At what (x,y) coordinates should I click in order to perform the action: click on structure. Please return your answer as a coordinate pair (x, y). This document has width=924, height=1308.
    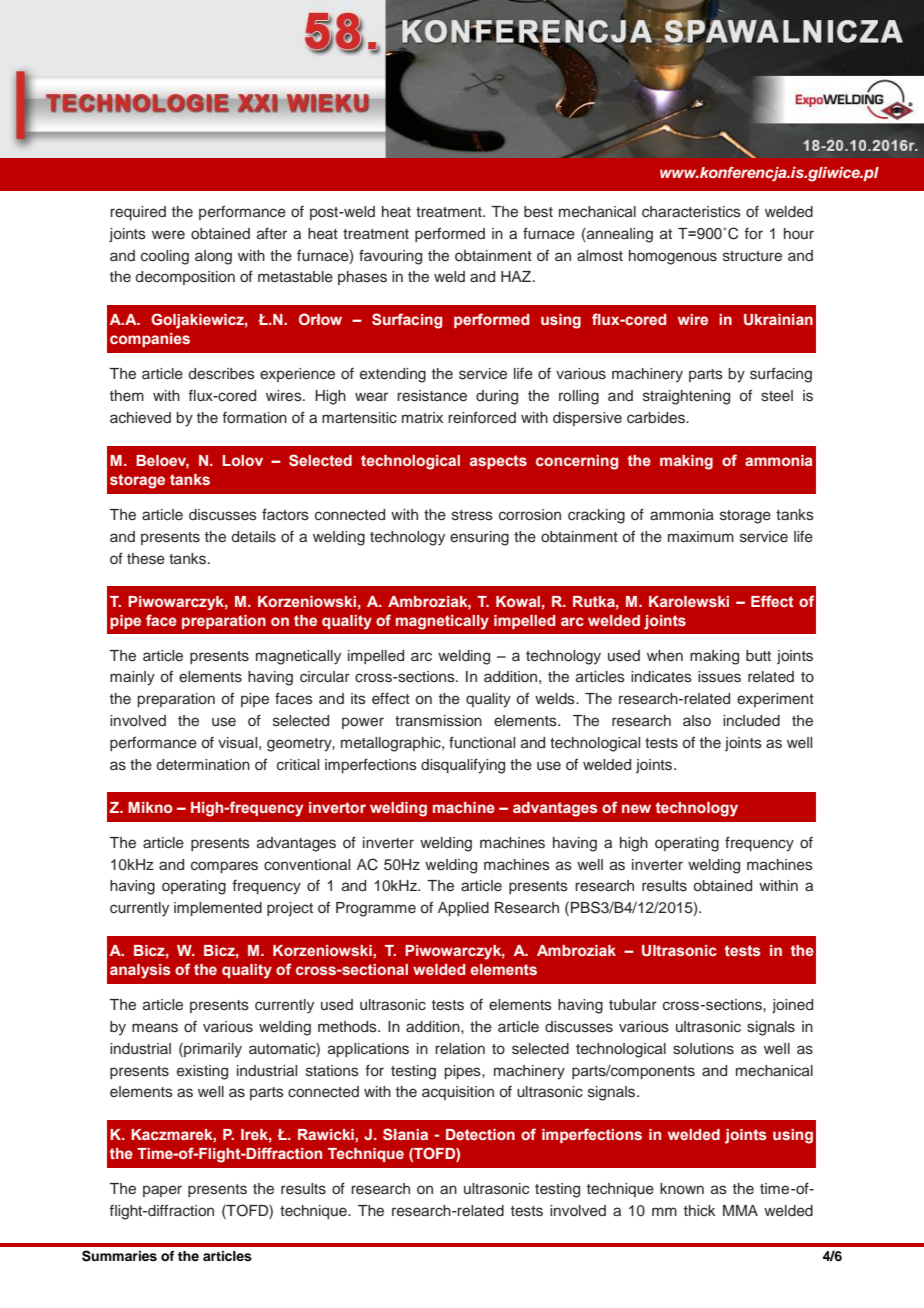
    Looking at the image, I should click on (752, 256).
